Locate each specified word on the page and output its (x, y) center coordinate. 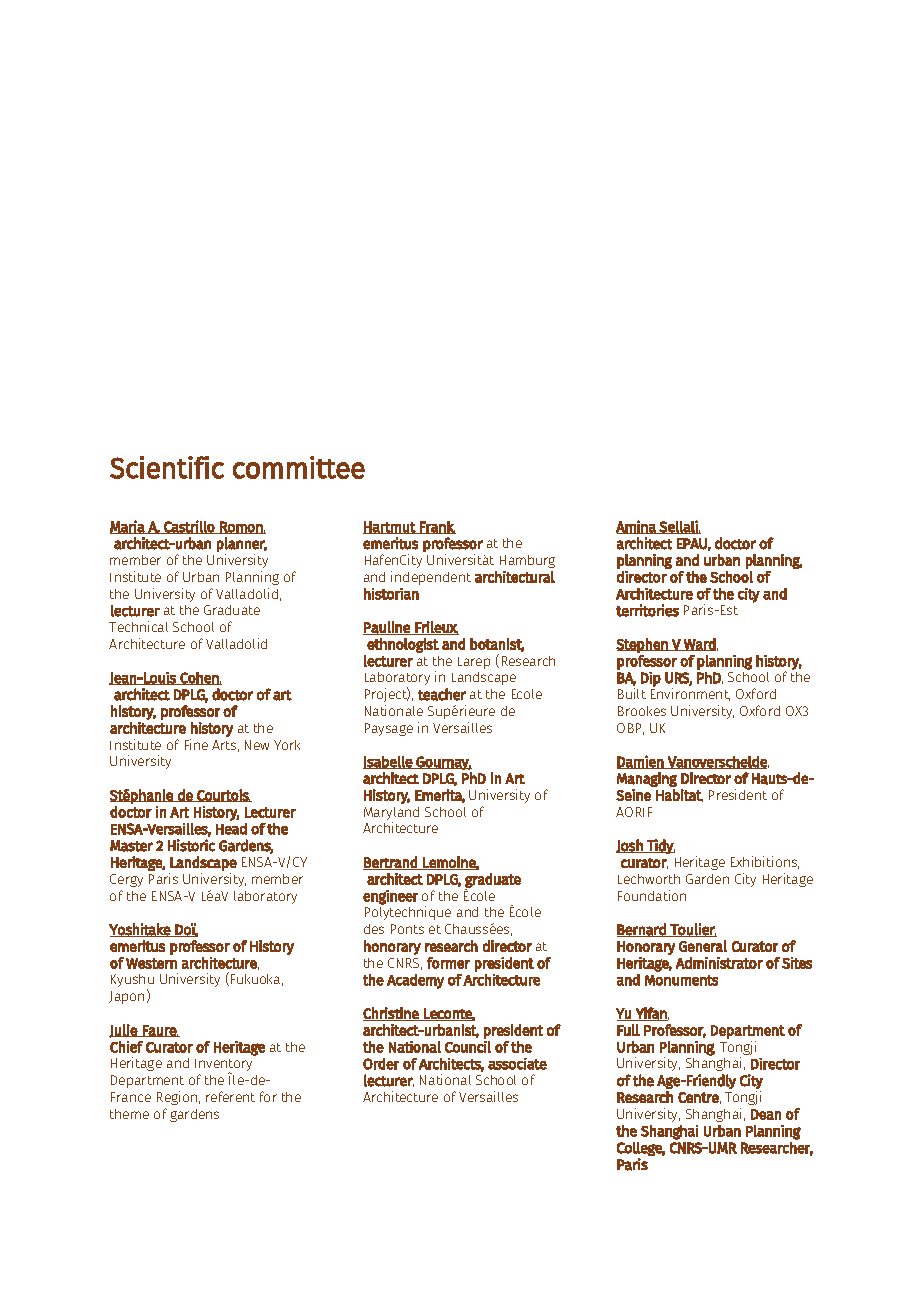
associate (517, 1064)
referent (230, 1096)
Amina (637, 527)
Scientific (167, 467)
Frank (437, 527)
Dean (766, 1114)
